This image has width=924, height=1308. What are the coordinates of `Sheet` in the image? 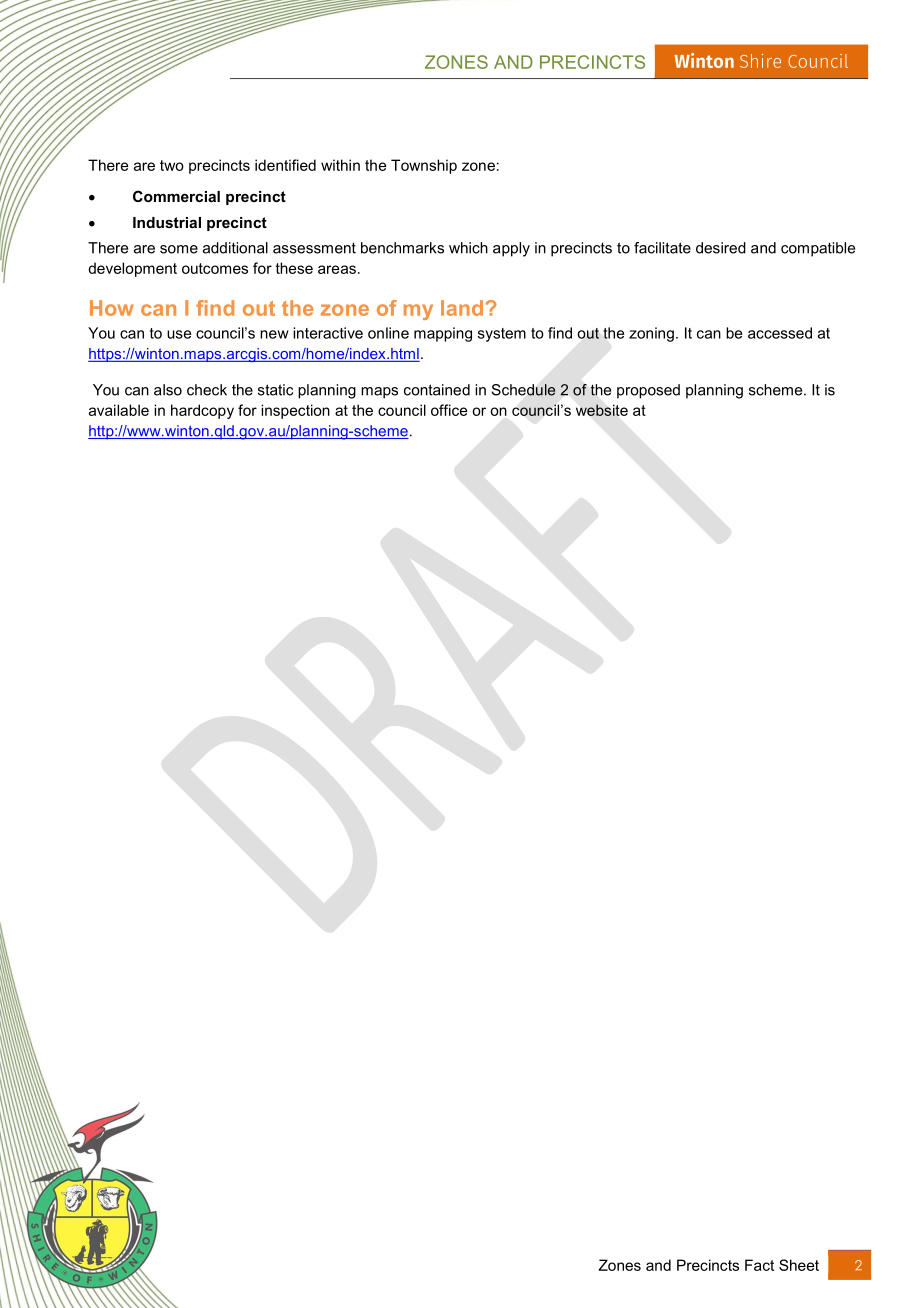 It's located at (799, 1265).
